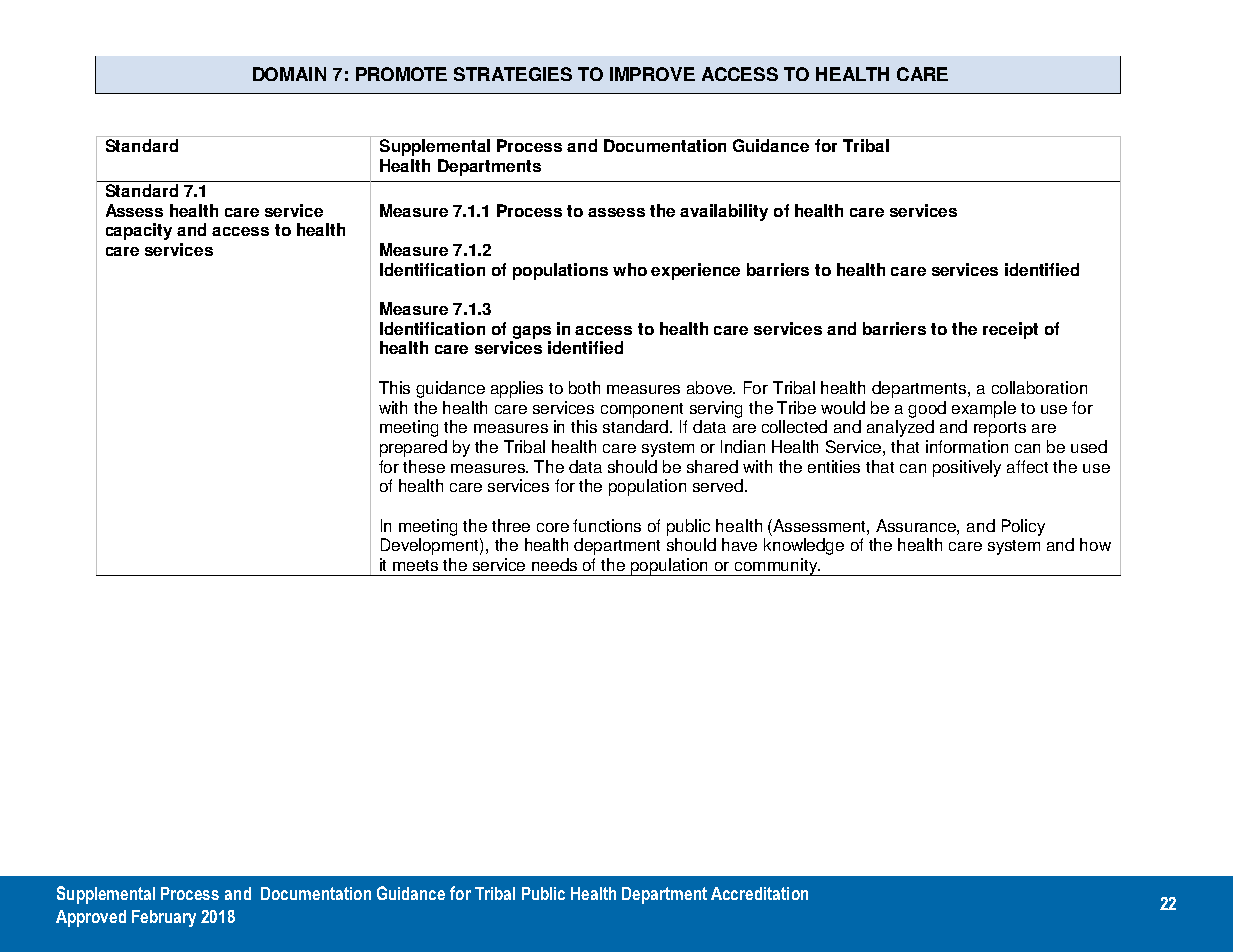 This page has width=1233, height=952. Describe the element at coordinates (164, 918) in the page. I see `February` at that location.
